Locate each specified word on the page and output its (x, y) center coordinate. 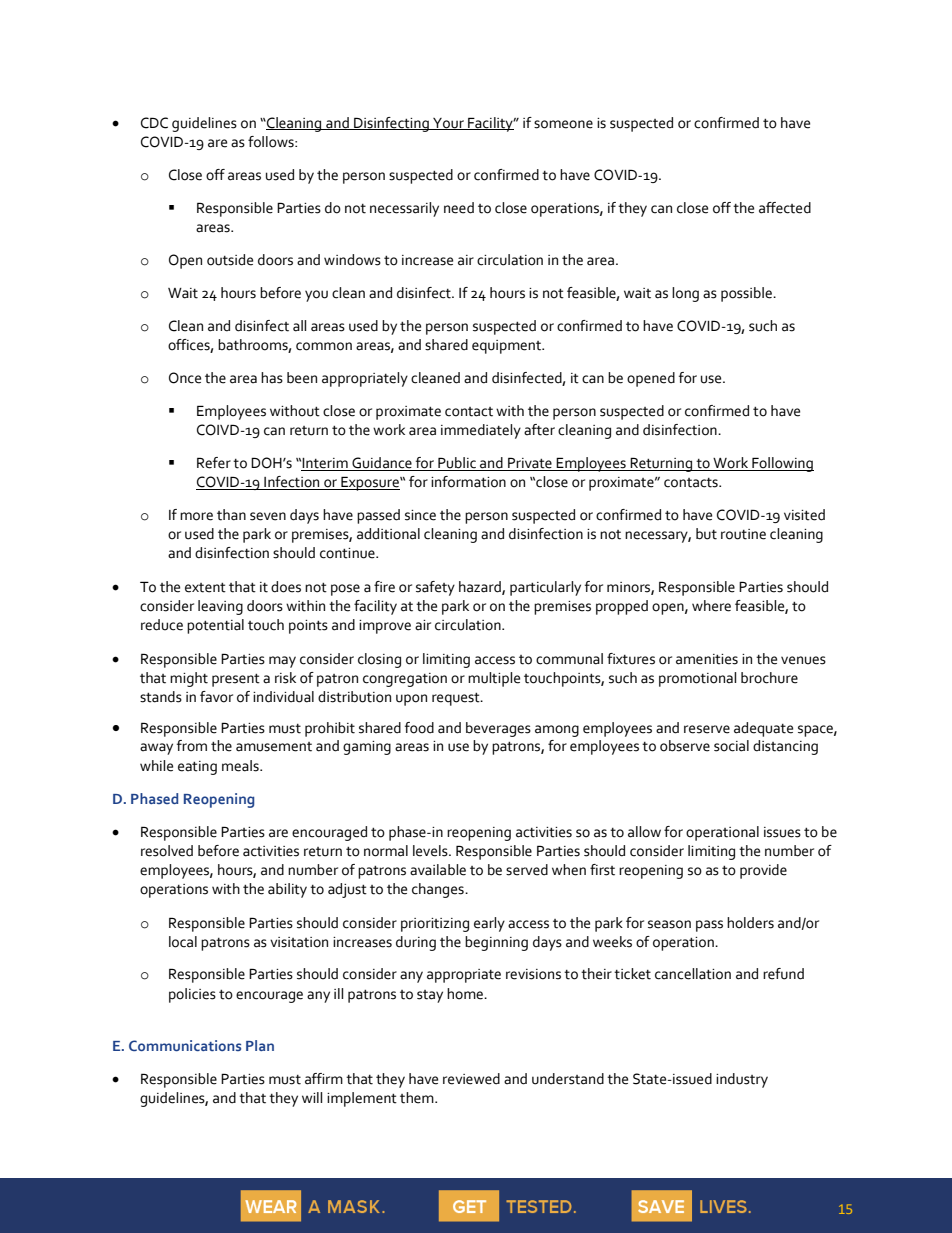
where (711, 606)
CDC (154, 123)
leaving (220, 607)
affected (785, 208)
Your (448, 124)
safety (435, 588)
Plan (260, 1045)
